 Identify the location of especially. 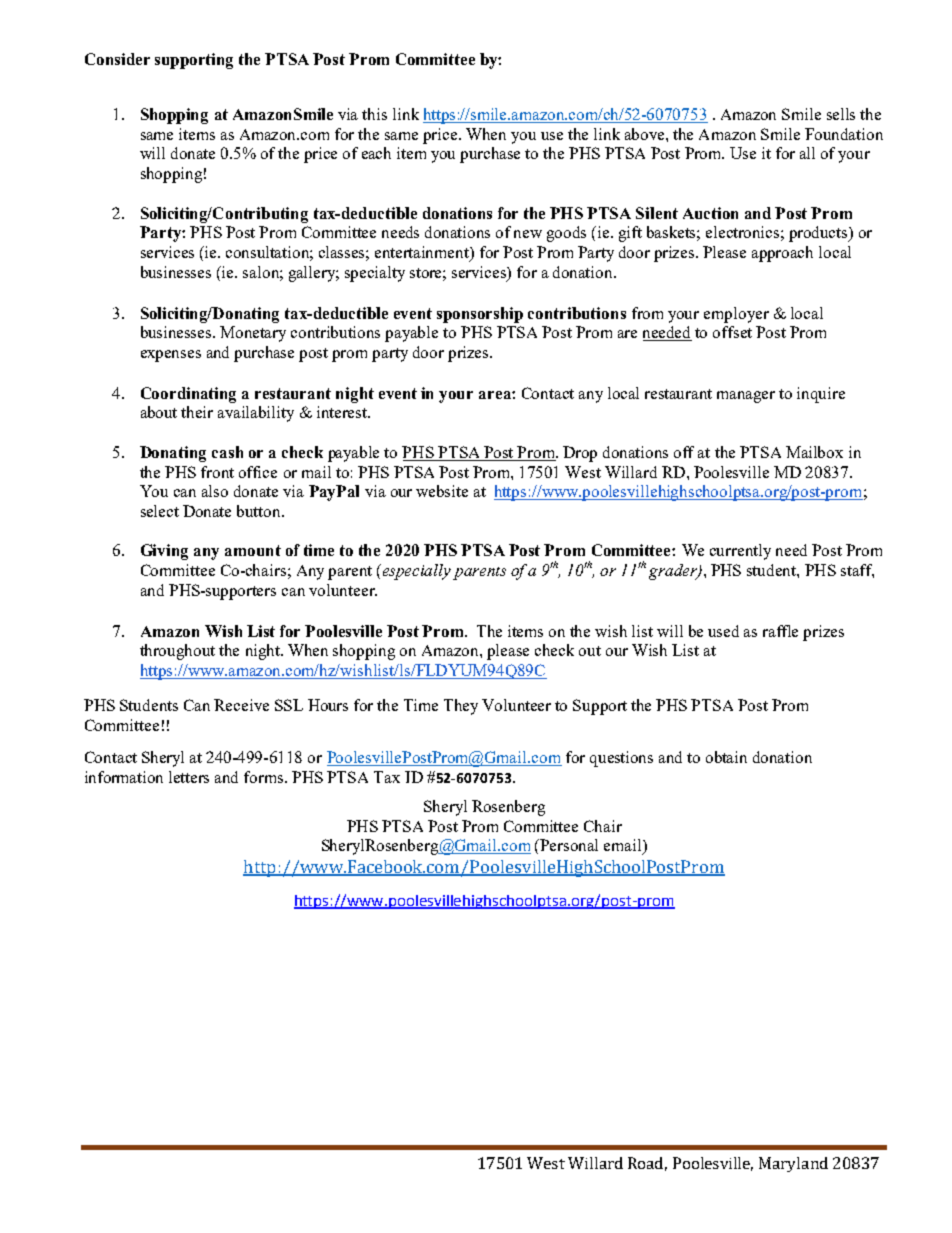
(417, 572).
